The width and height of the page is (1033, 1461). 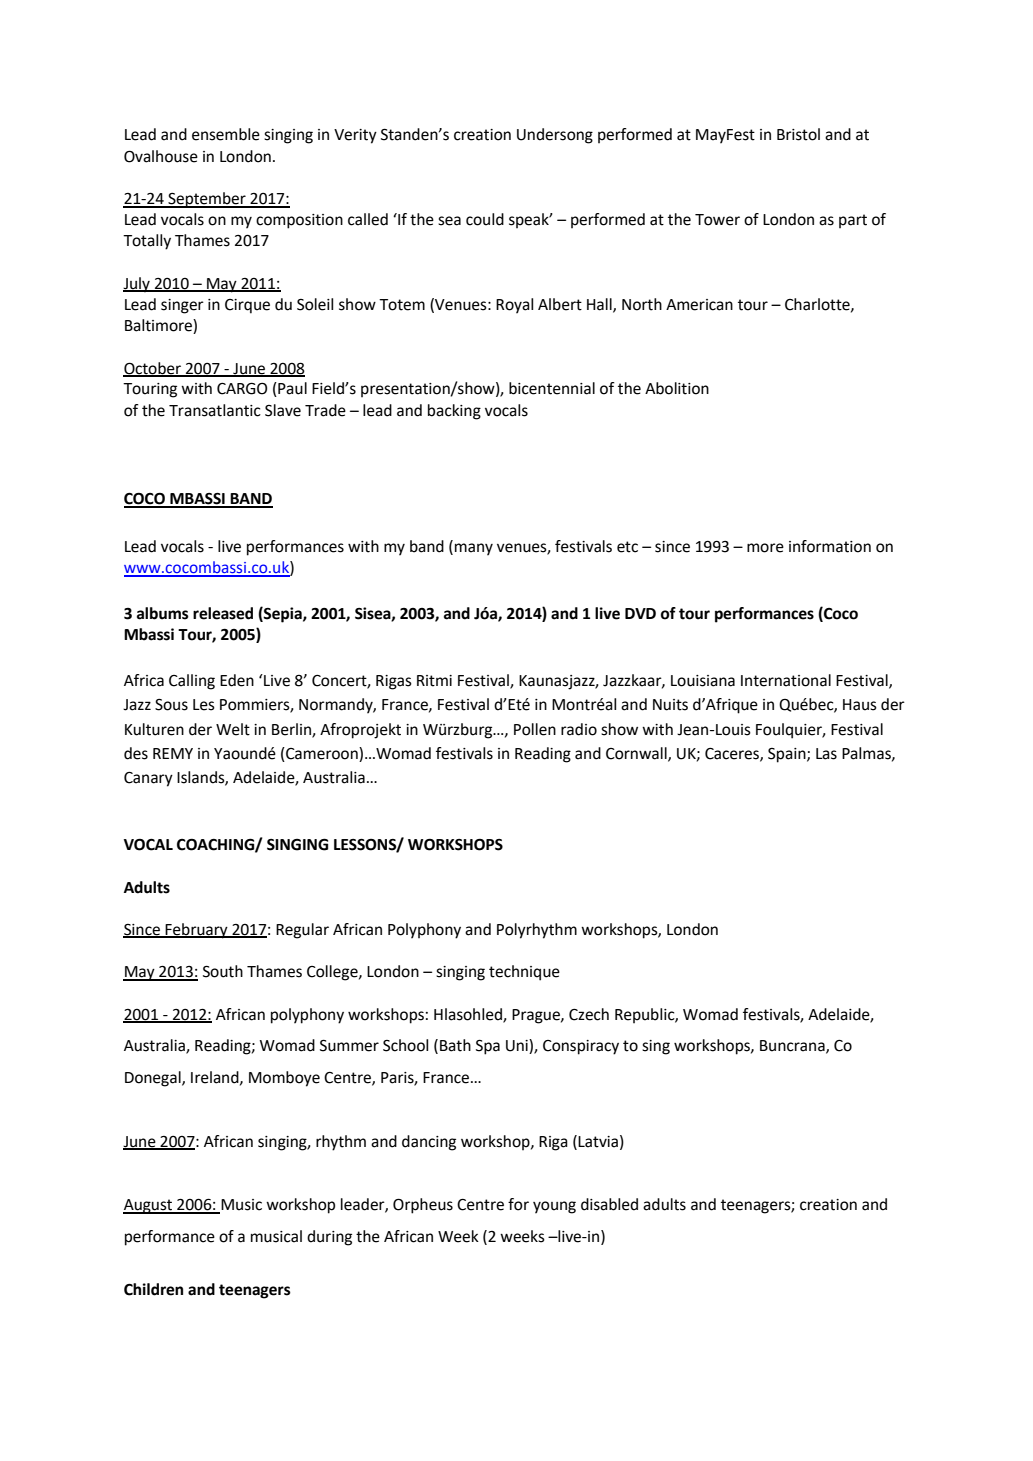 What do you see at coordinates (233, 729) in the page?
I see `Welt` at bounding box center [233, 729].
